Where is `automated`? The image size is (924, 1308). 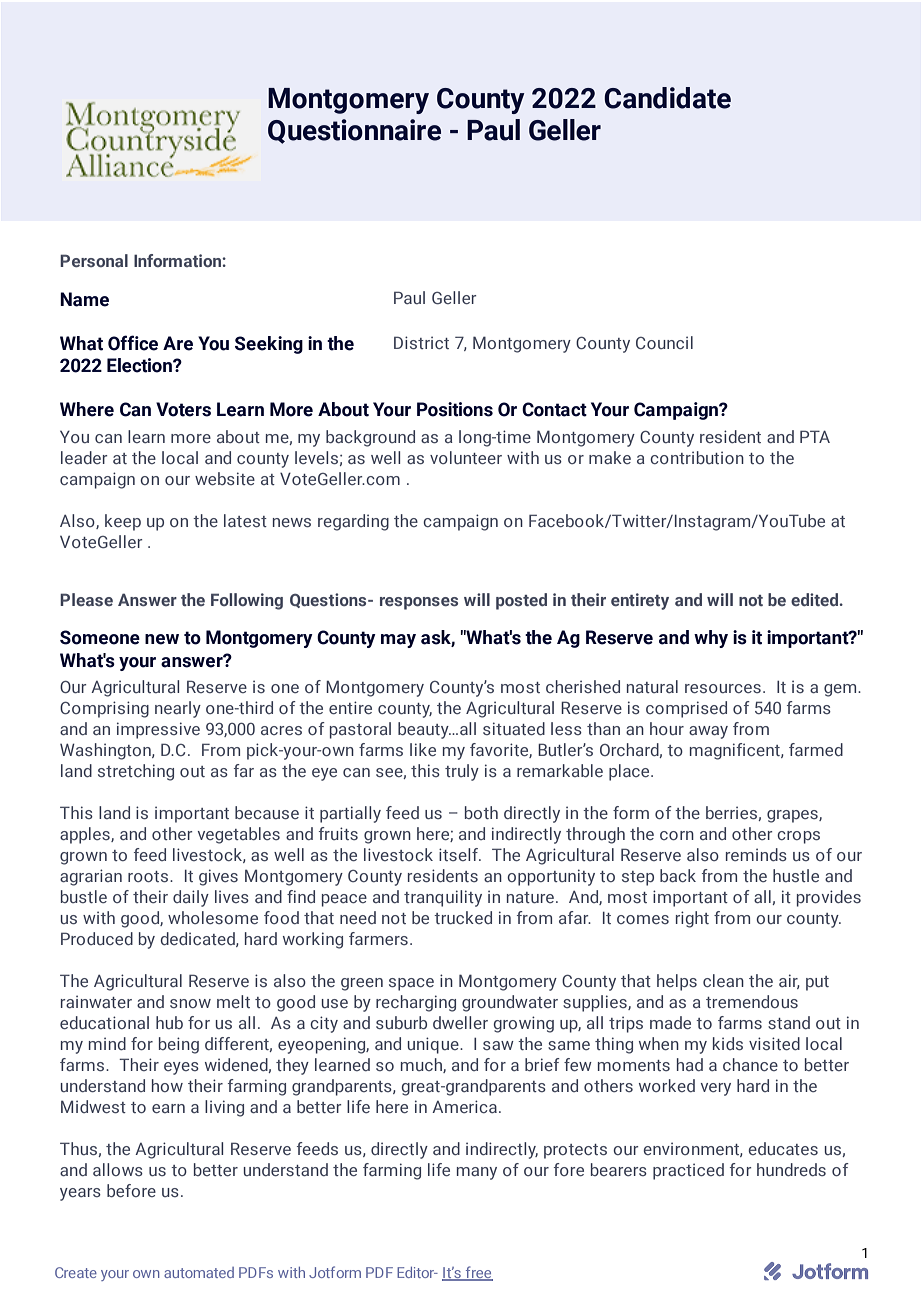
automated is located at coordinates (199, 1272).
